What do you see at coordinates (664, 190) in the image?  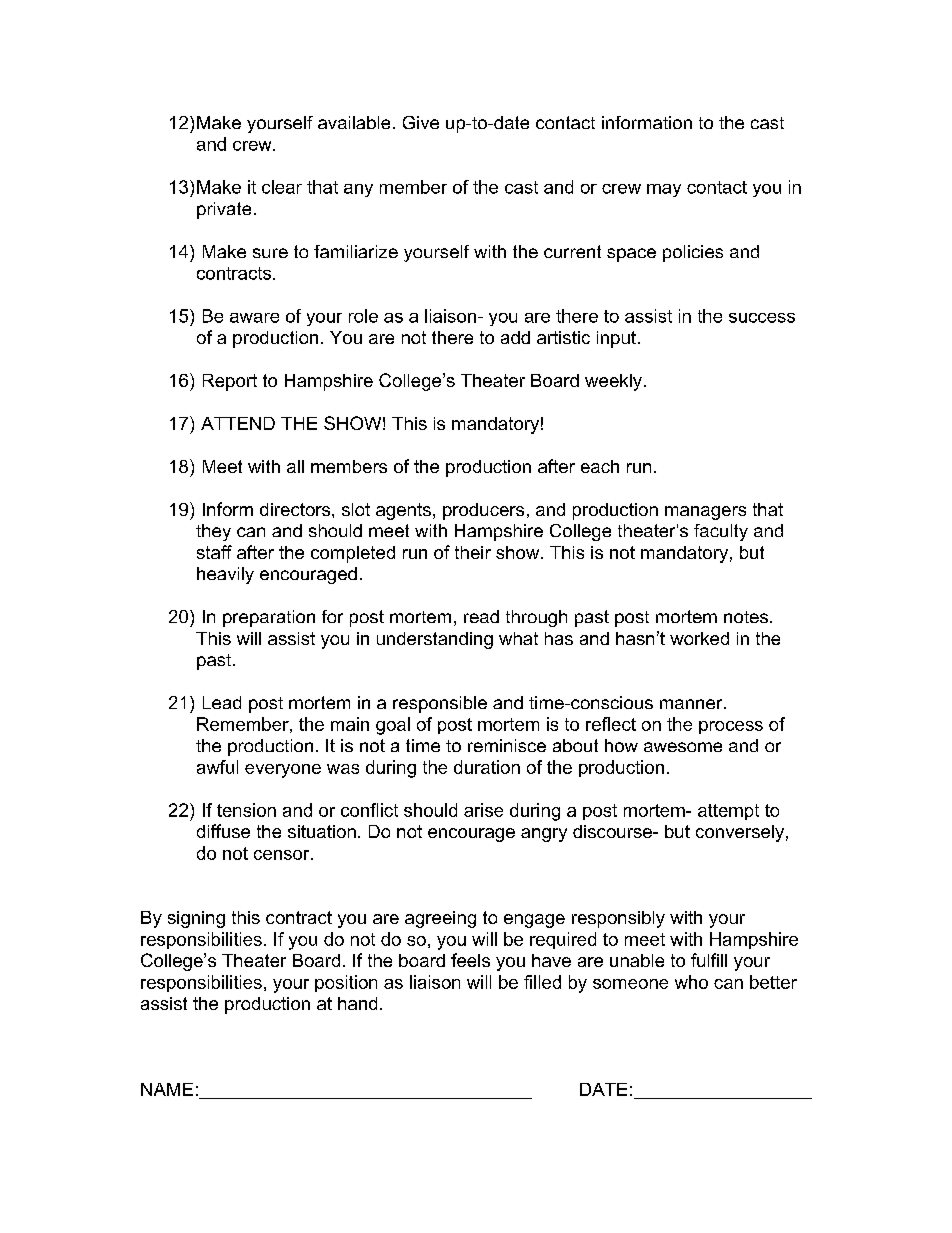 I see `may` at bounding box center [664, 190].
